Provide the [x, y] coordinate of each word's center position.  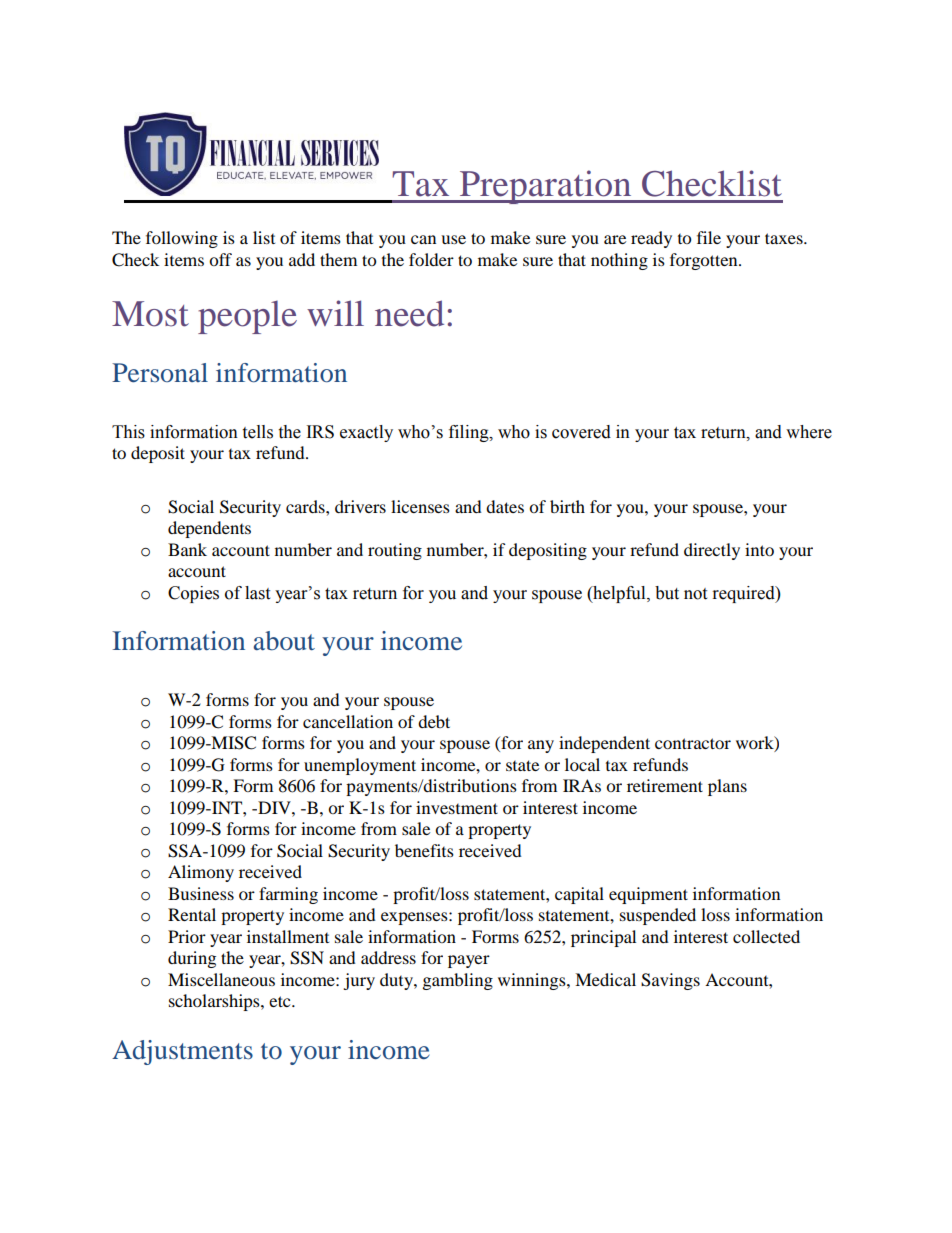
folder [431, 259]
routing [395, 551]
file [709, 237]
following [182, 239]
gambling [458, 981]
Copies [193, 594]
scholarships [215, 1002]
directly [712, 551]
